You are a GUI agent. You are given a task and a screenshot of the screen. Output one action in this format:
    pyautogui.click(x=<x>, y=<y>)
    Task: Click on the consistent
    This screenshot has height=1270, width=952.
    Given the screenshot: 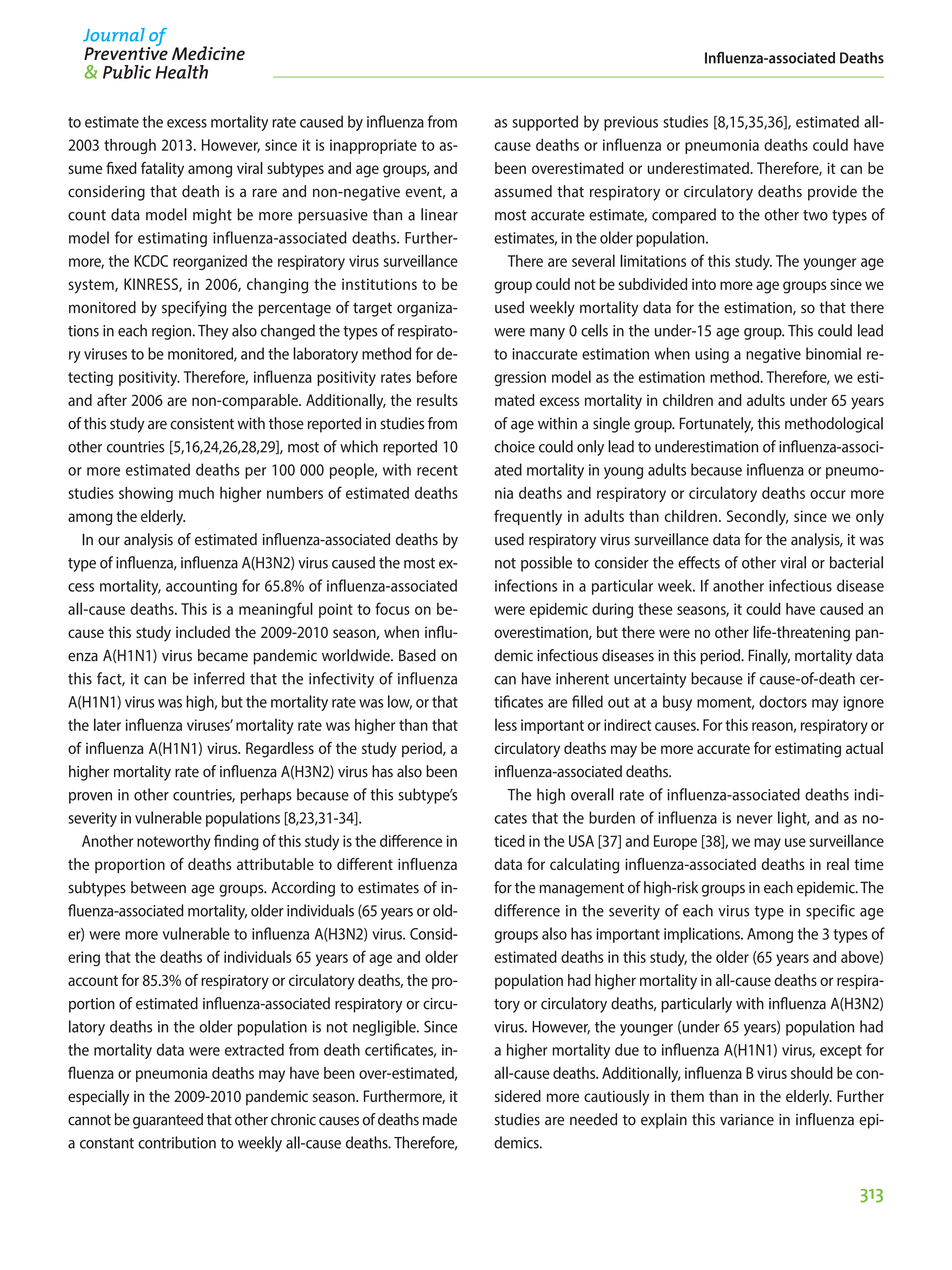 What is the action you would take?
    pyautogui.click(x=202, y=424)
